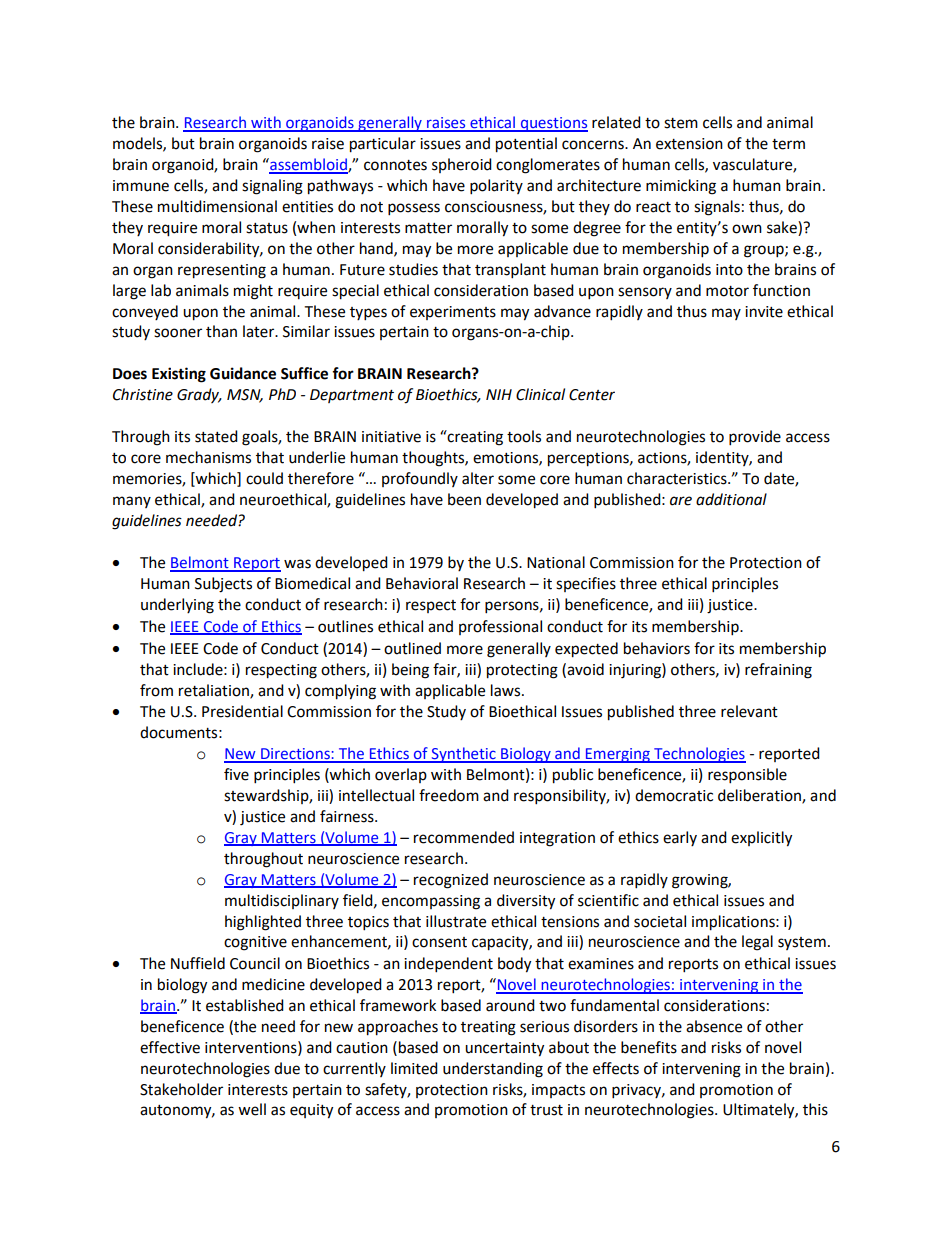 This page has width=952, height=1233. What do you see at coordinates (747, 776) in the page?
I see `responsible` at bounding box center [747, 776].
